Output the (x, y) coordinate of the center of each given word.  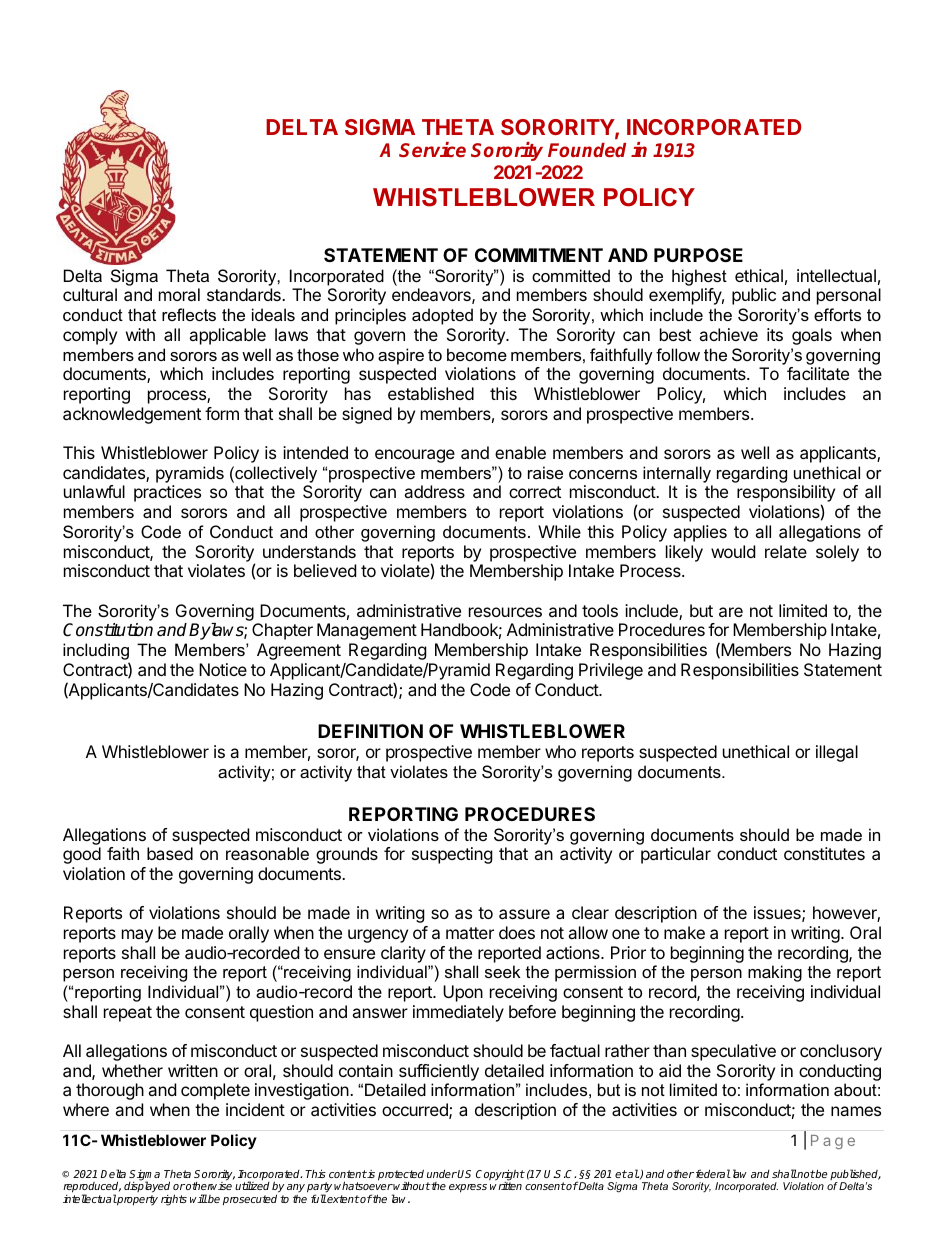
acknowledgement (132, 415)
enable (520, 452)
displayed (147, 1188)
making (775, 973)
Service (432, 149)
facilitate (818, 373)
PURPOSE (698, 255)
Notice (223, 669)
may (137, 936)
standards (245, 294)
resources (505, 612)
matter (470, 933)
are (731, 612)
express (468, 1188)
